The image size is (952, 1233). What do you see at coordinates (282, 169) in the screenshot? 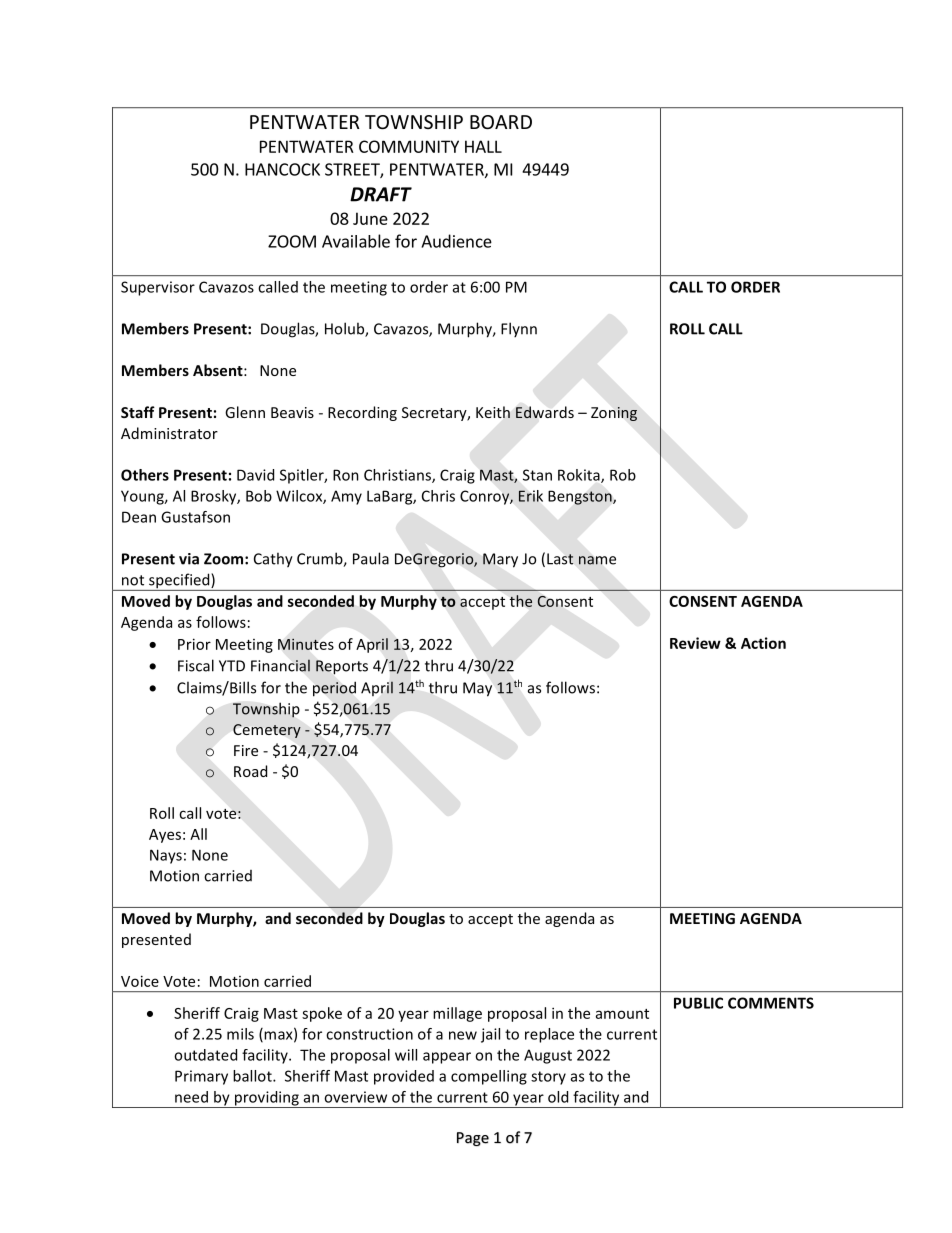
I see `HANCOCK` at bounding box center [282, 169].
